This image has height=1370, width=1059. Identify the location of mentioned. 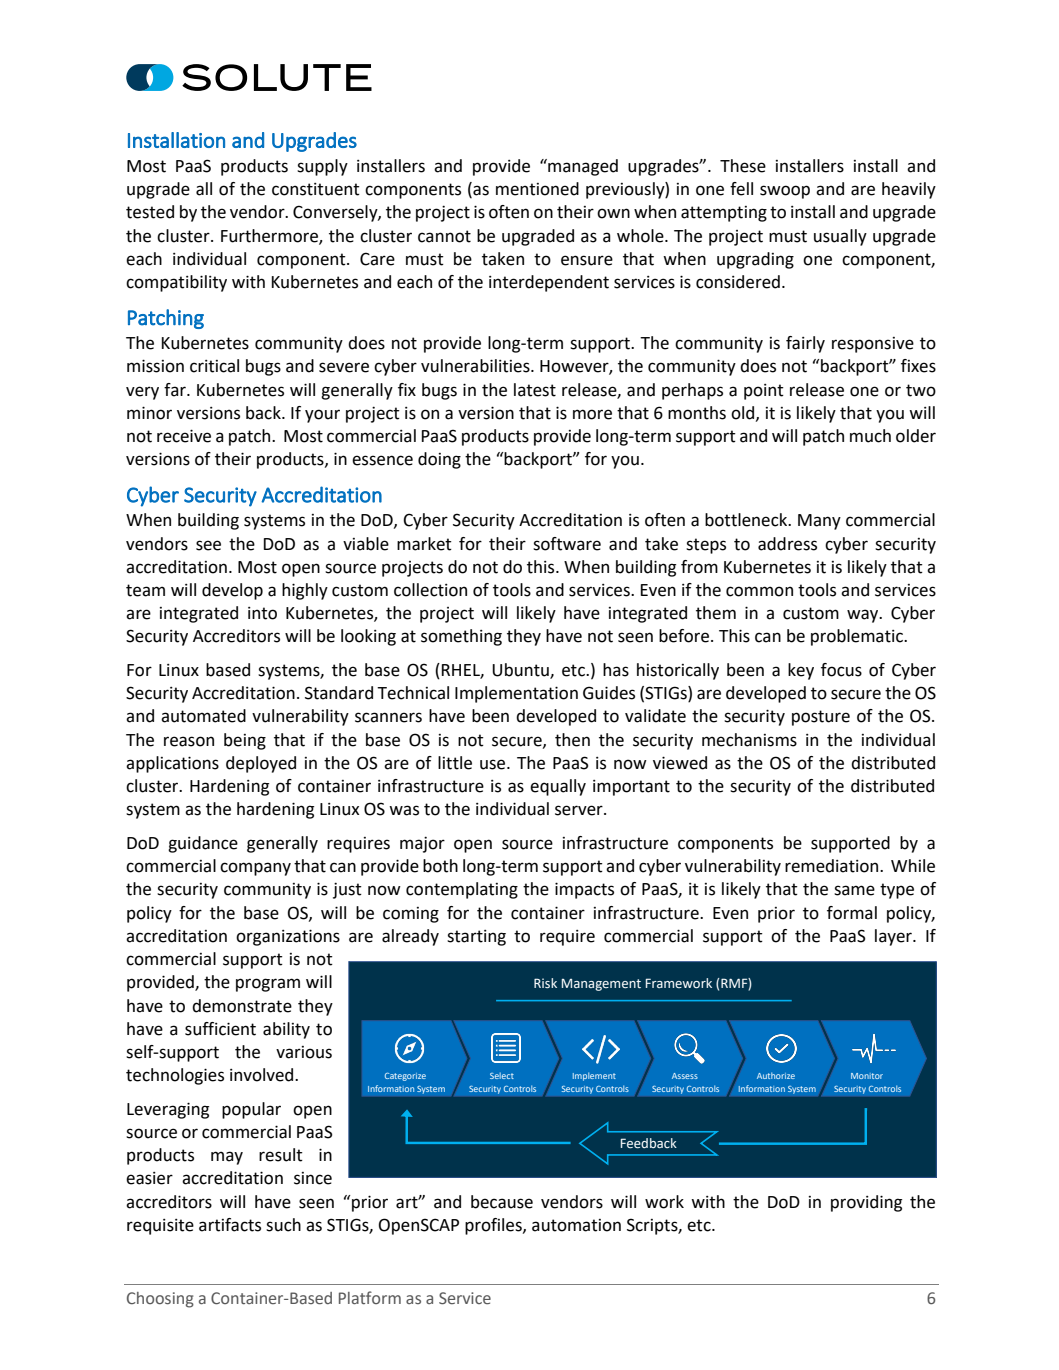
(537, 189).
